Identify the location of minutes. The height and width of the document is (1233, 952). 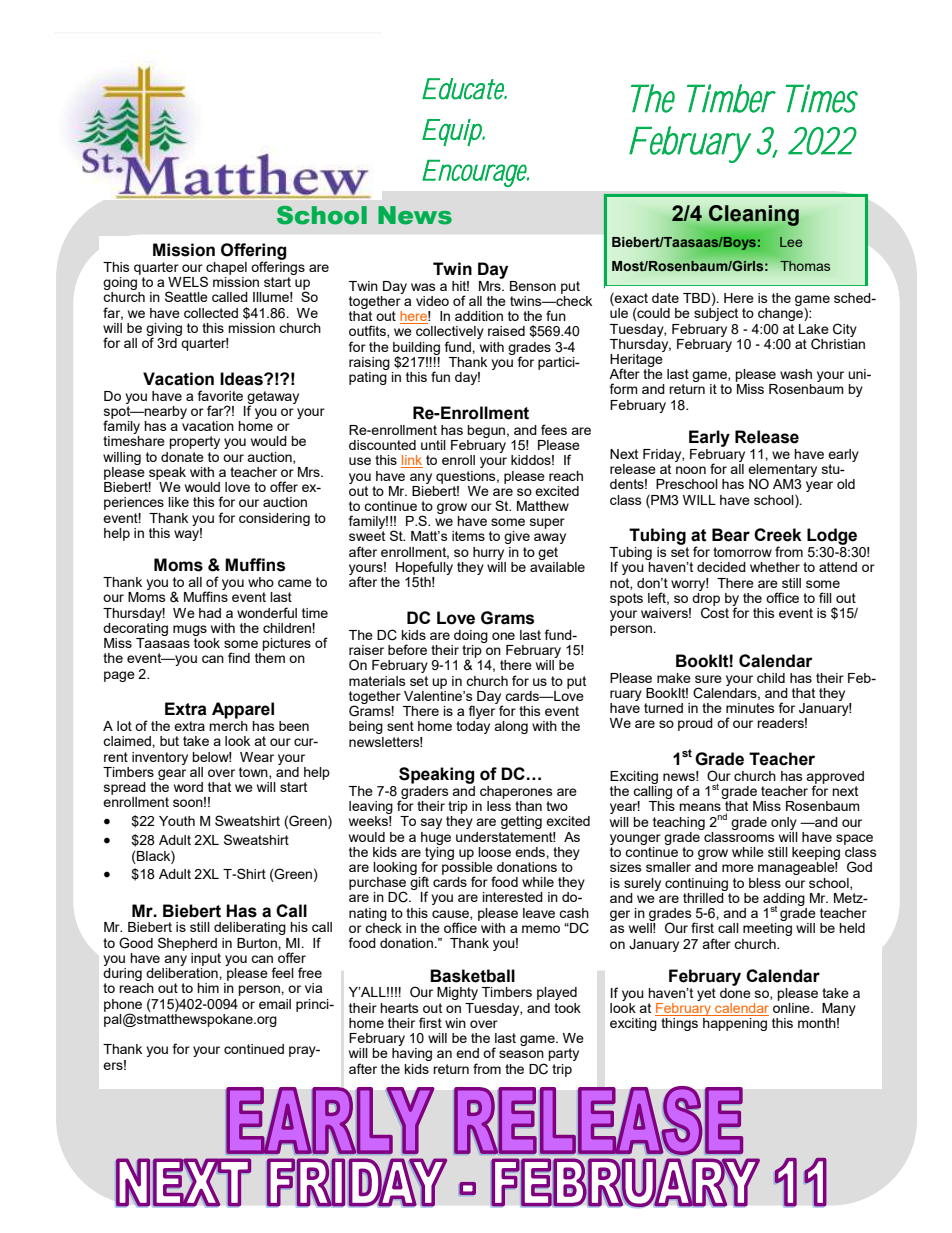
(750, 708).
